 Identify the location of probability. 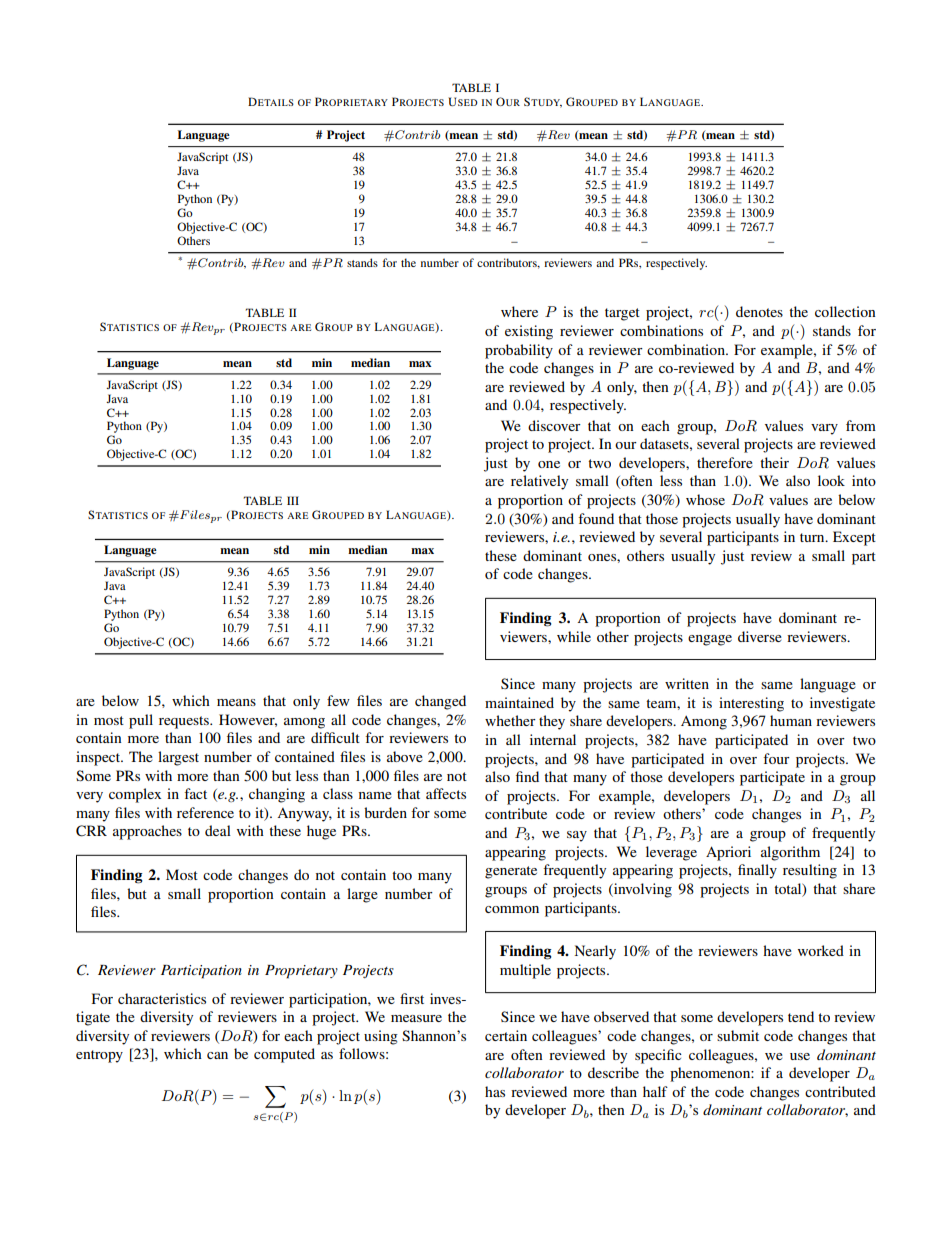
(519, 351).
